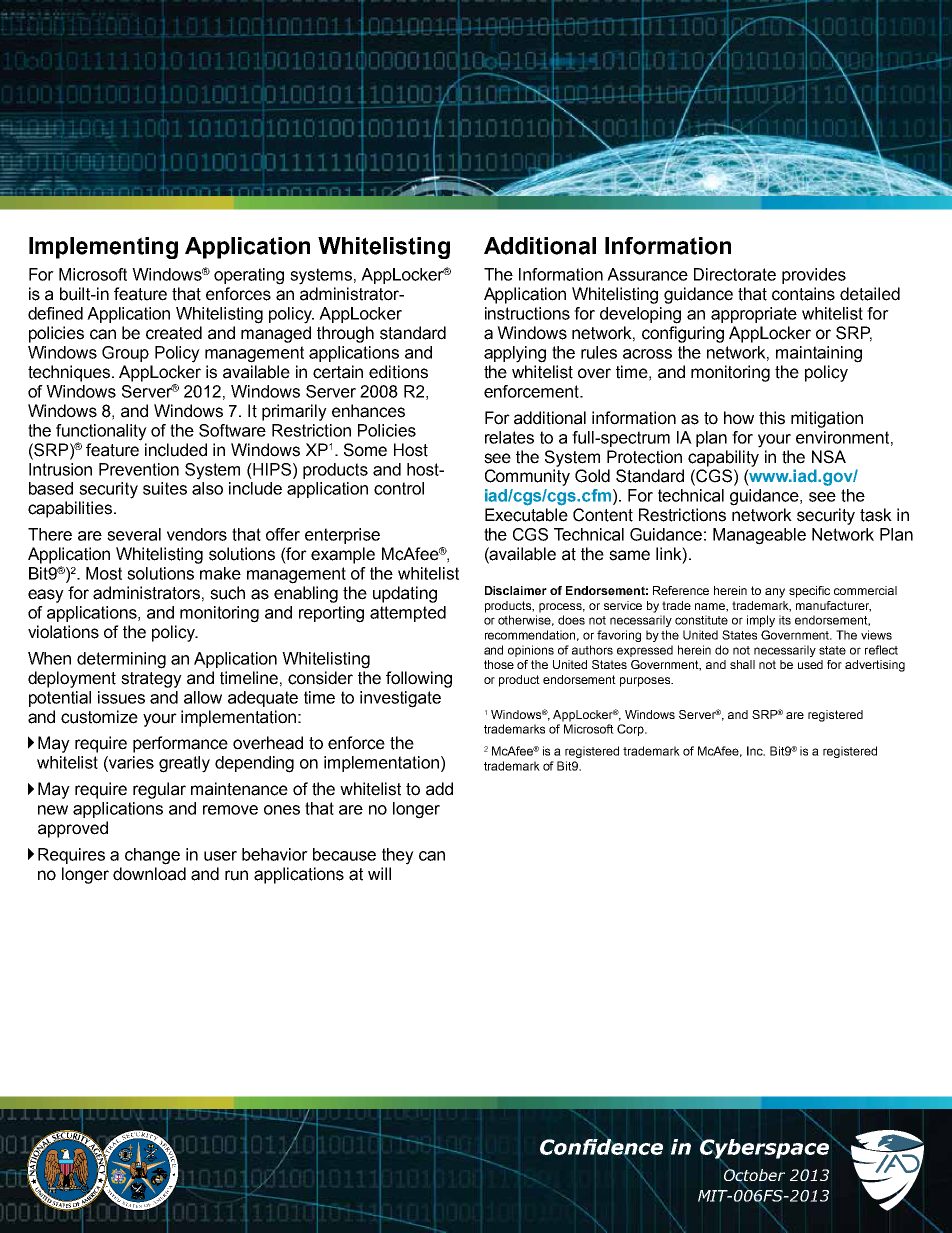  I want to click on used, so click(810, 664).
